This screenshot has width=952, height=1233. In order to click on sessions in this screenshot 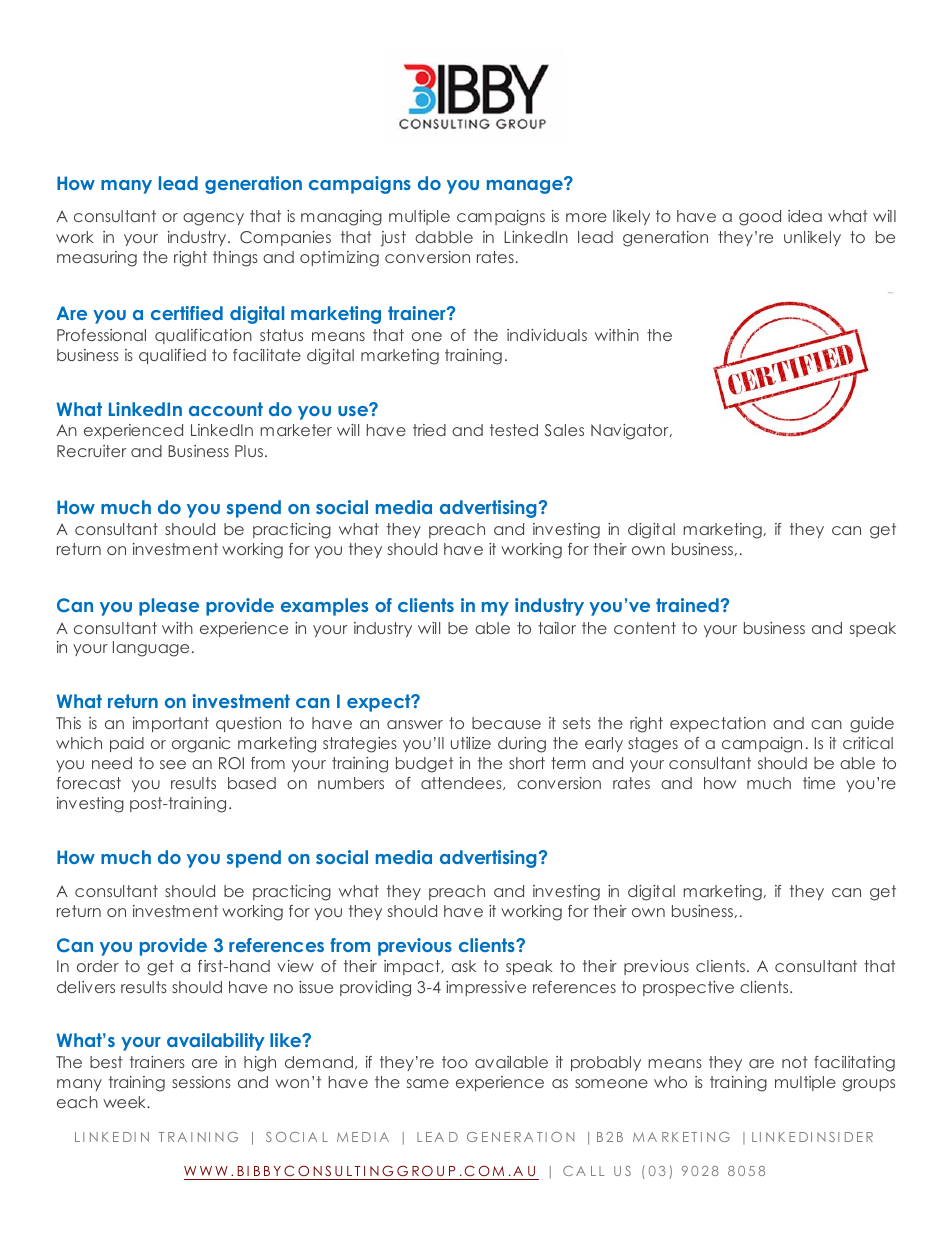, I will do `click(201, 1082)`.
